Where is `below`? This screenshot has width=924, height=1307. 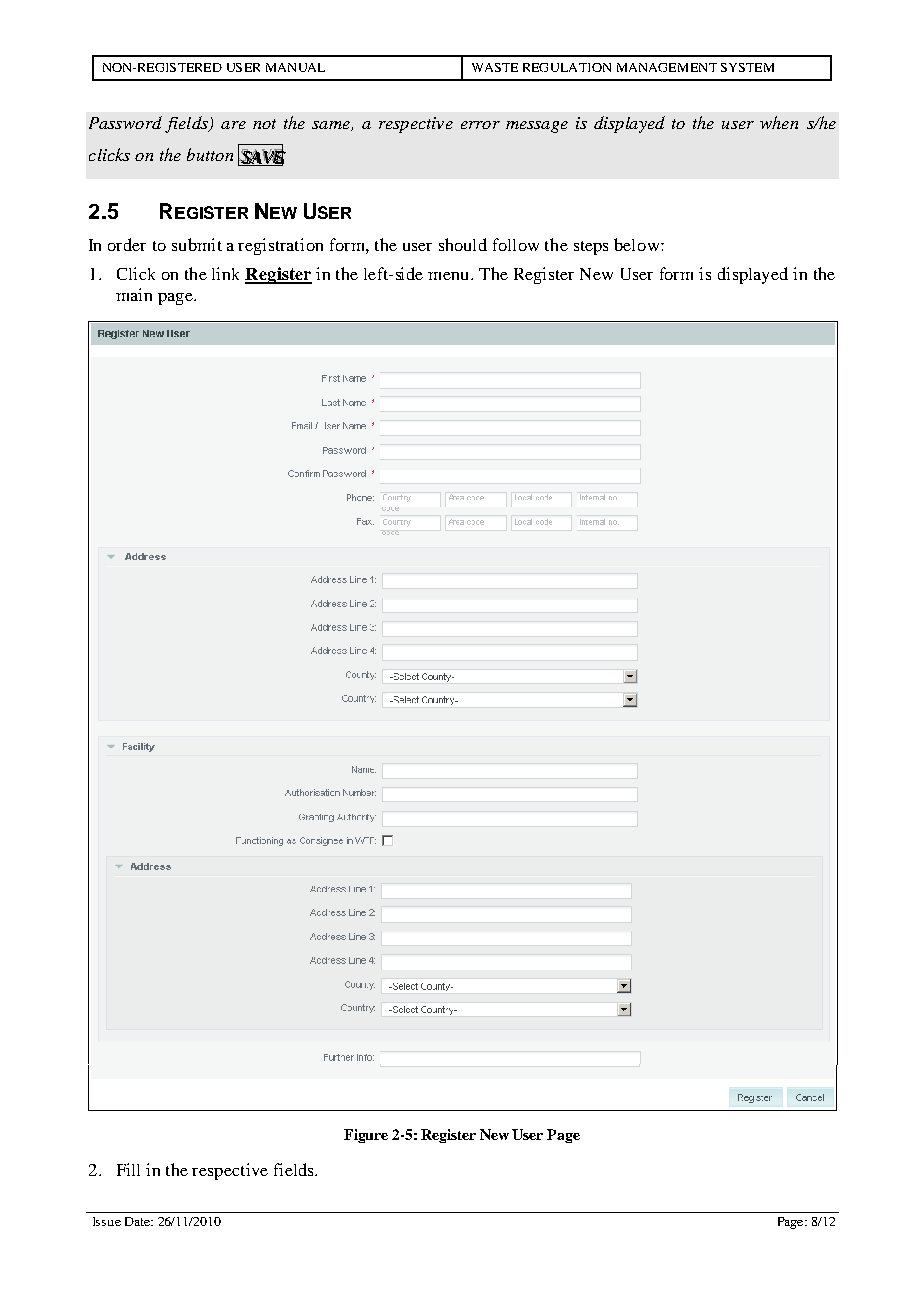
below is located at coordinates (638, 244).
